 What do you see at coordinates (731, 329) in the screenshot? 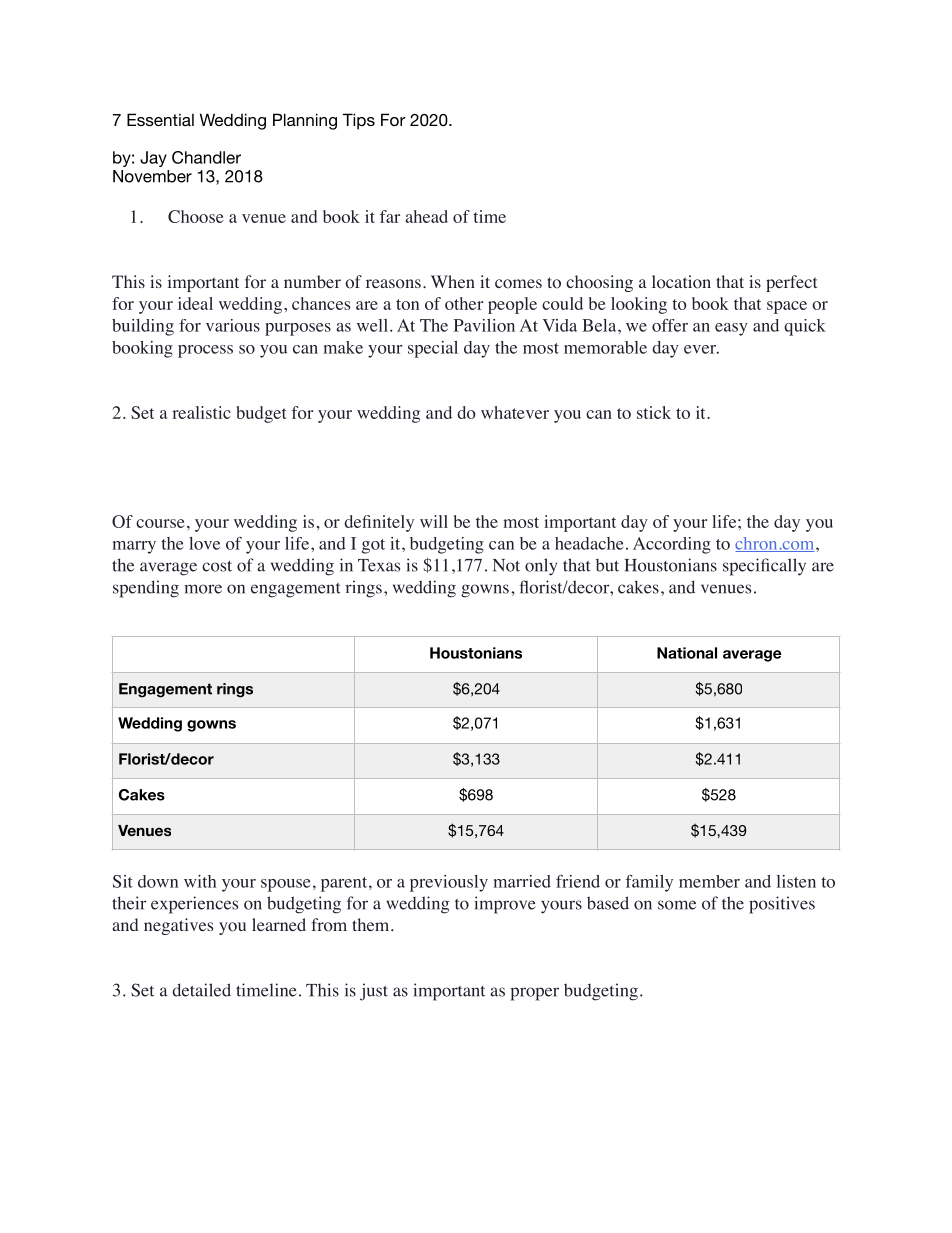
I see `easy` at bounding box center [731, 329].
